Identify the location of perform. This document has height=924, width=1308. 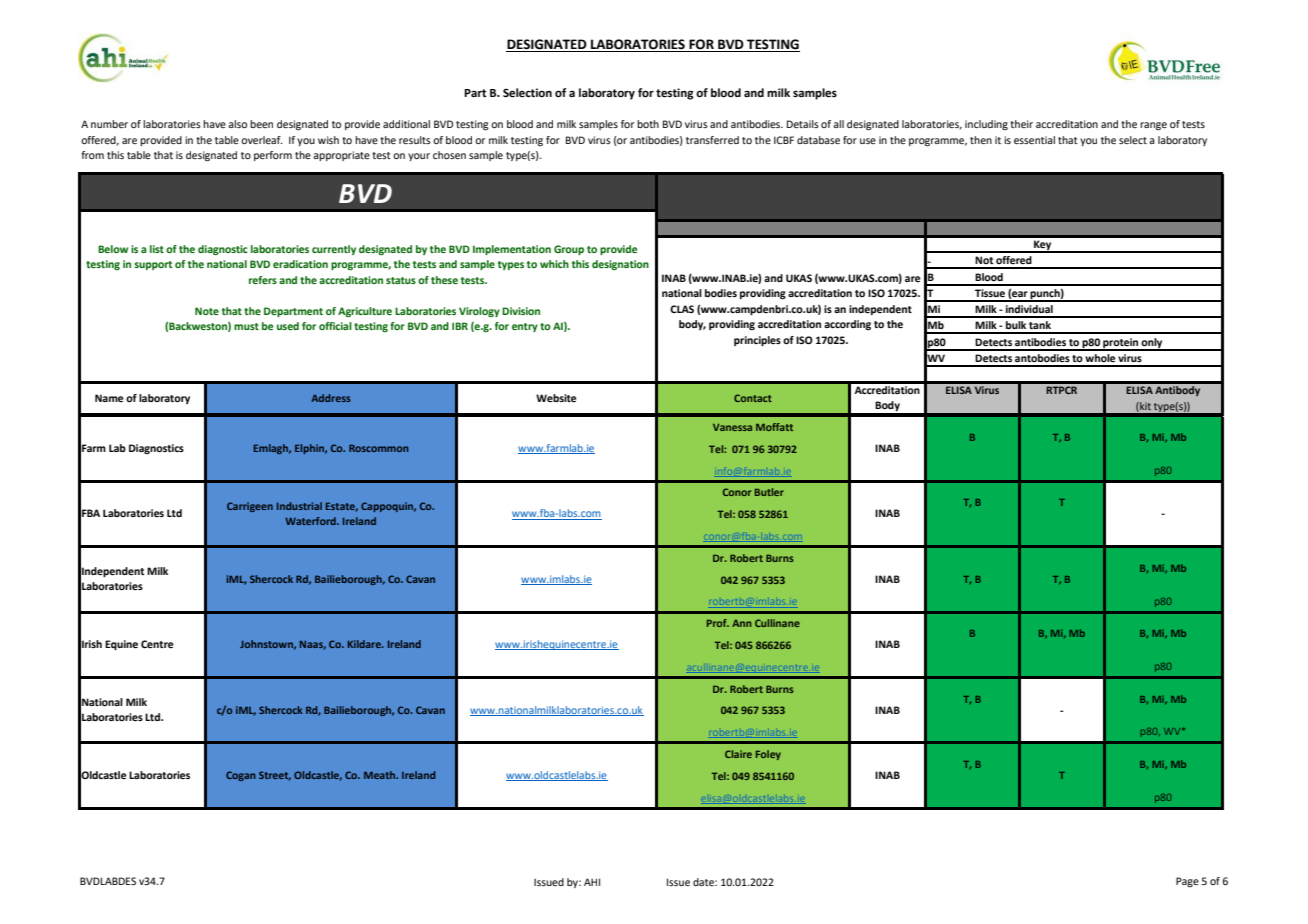
(273, 156).
